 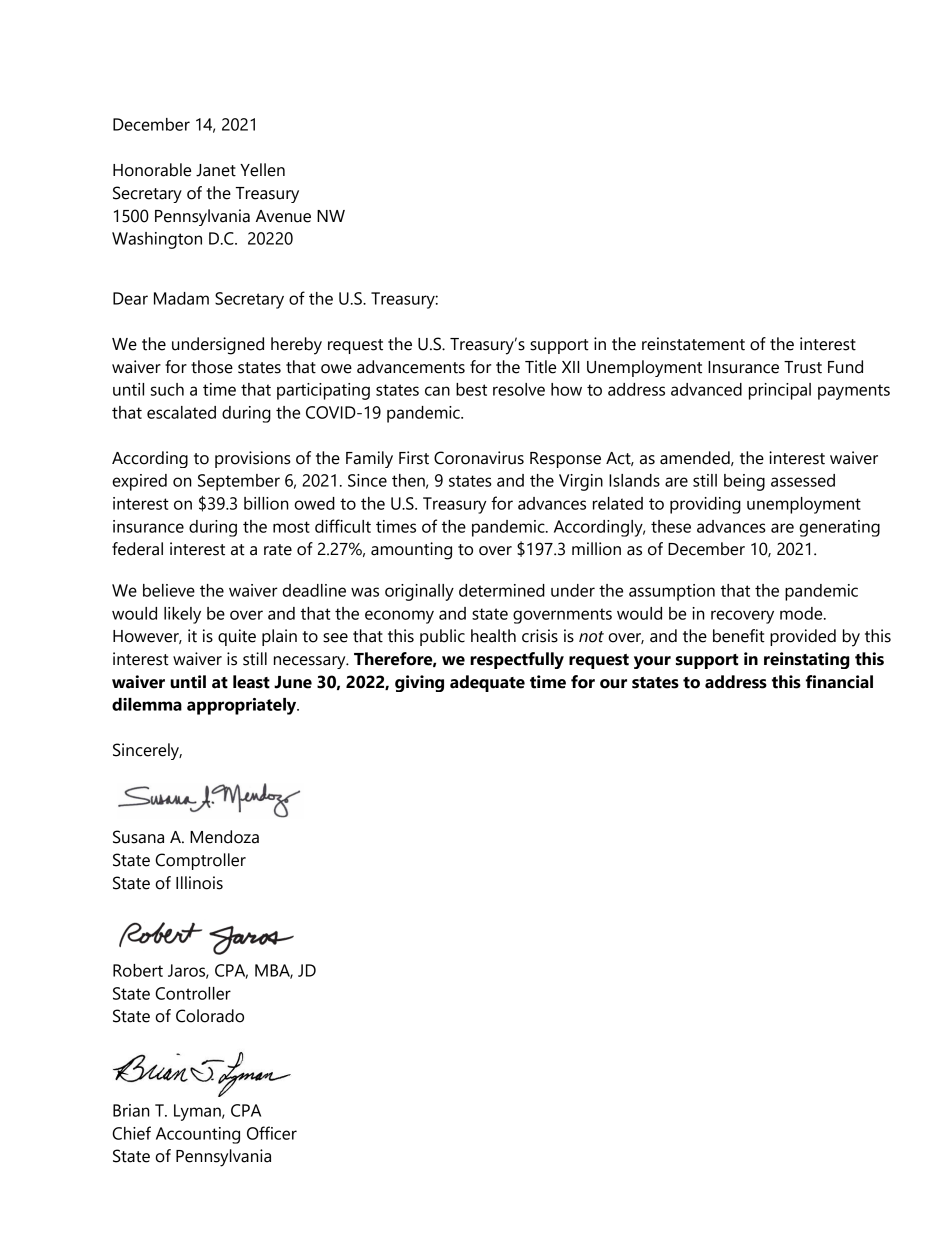 I want to click on Officer, so click(x=272, y=1133).
